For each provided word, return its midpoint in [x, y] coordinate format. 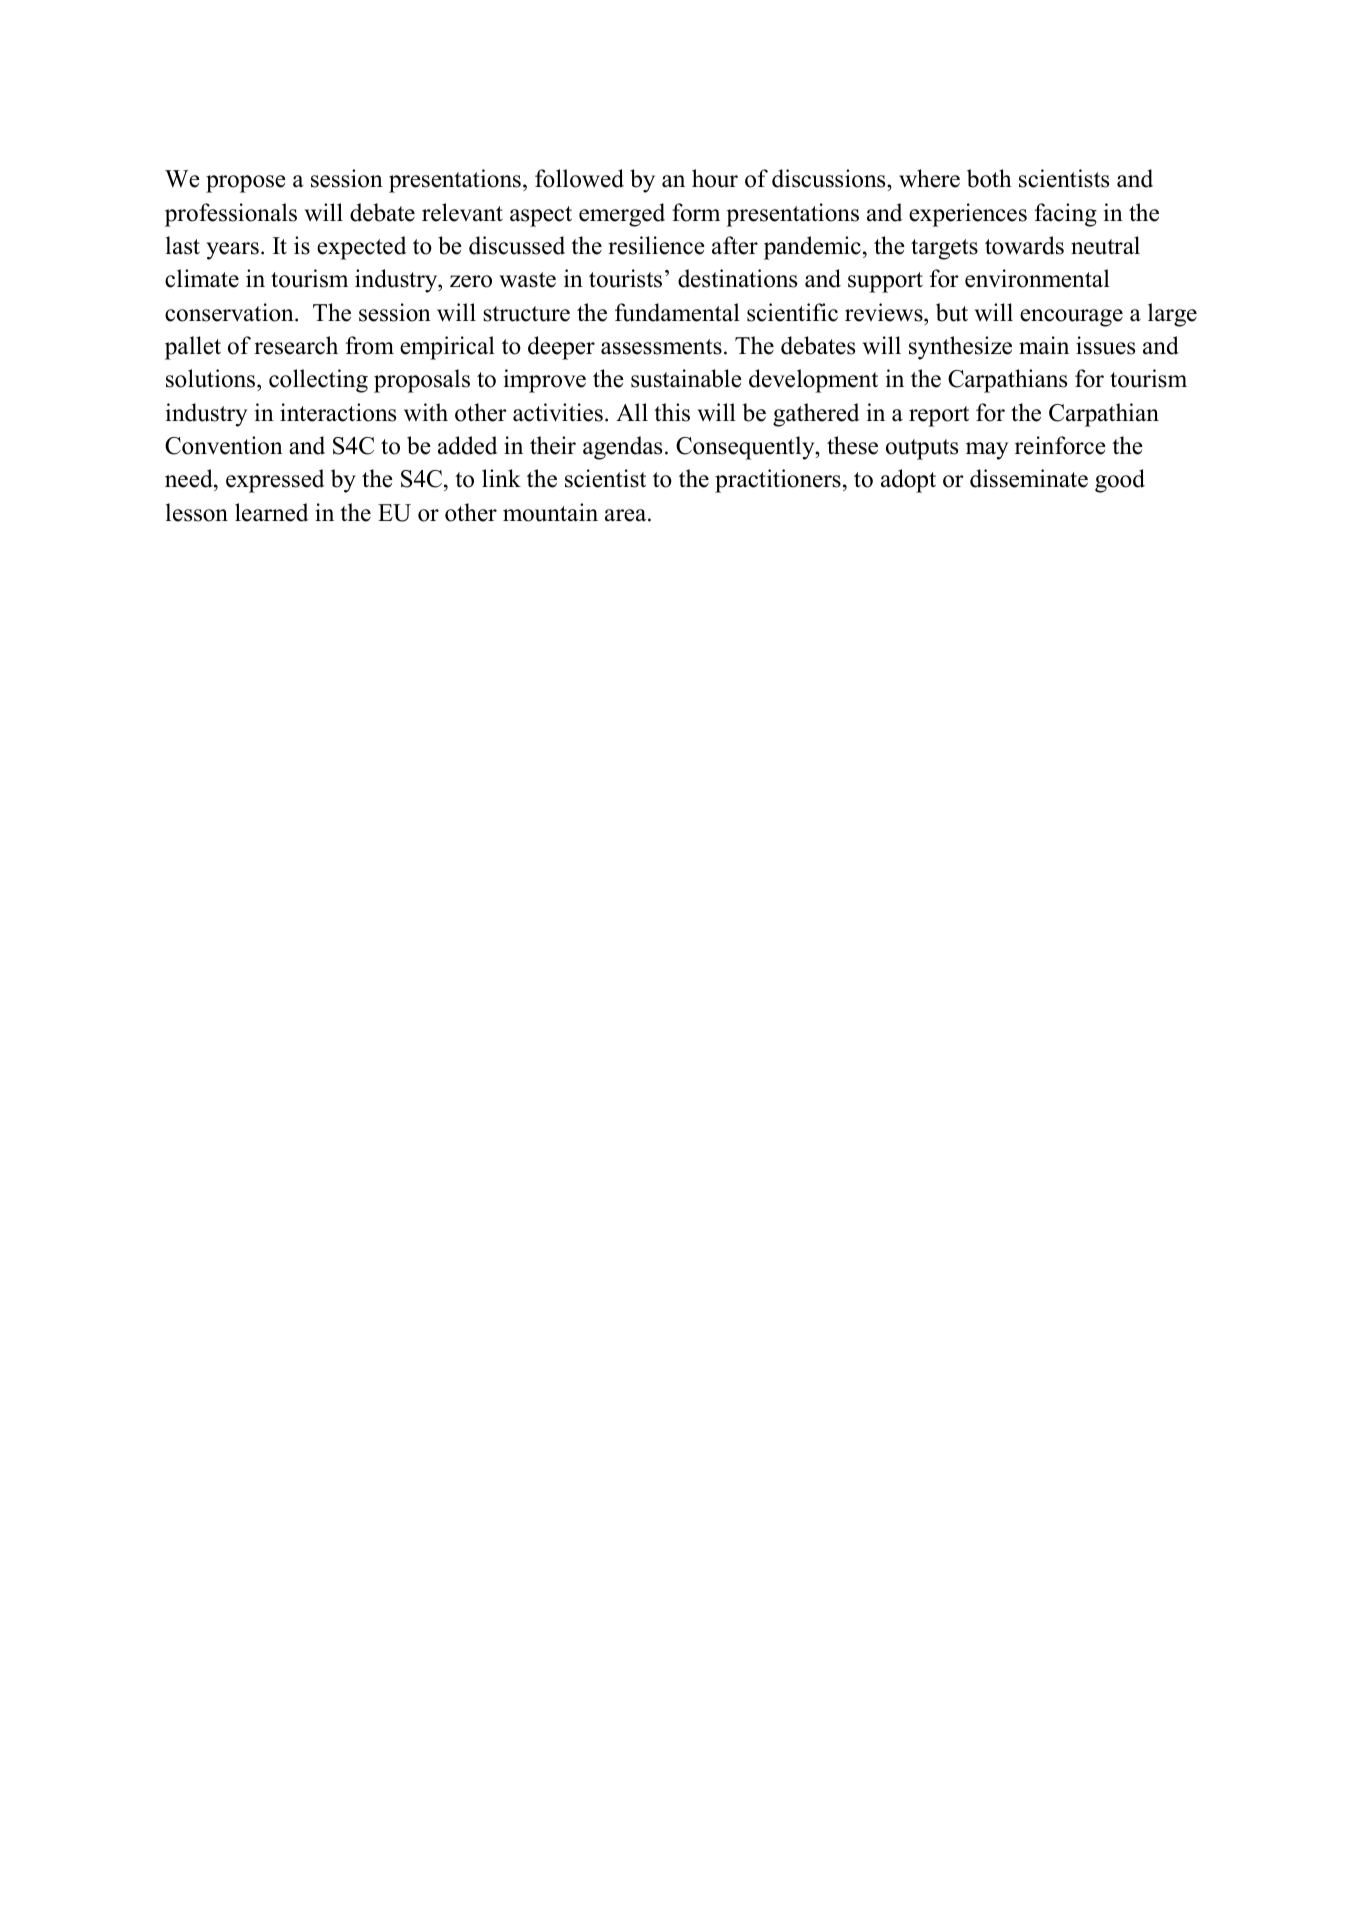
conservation [230, 312]
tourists [625, 278]
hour [715, 178]
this [672, 412]
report [939, 416]
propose [246, 184]
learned [271, 512]
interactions [338, 412]
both [989, 178]
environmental [1037, 278]
